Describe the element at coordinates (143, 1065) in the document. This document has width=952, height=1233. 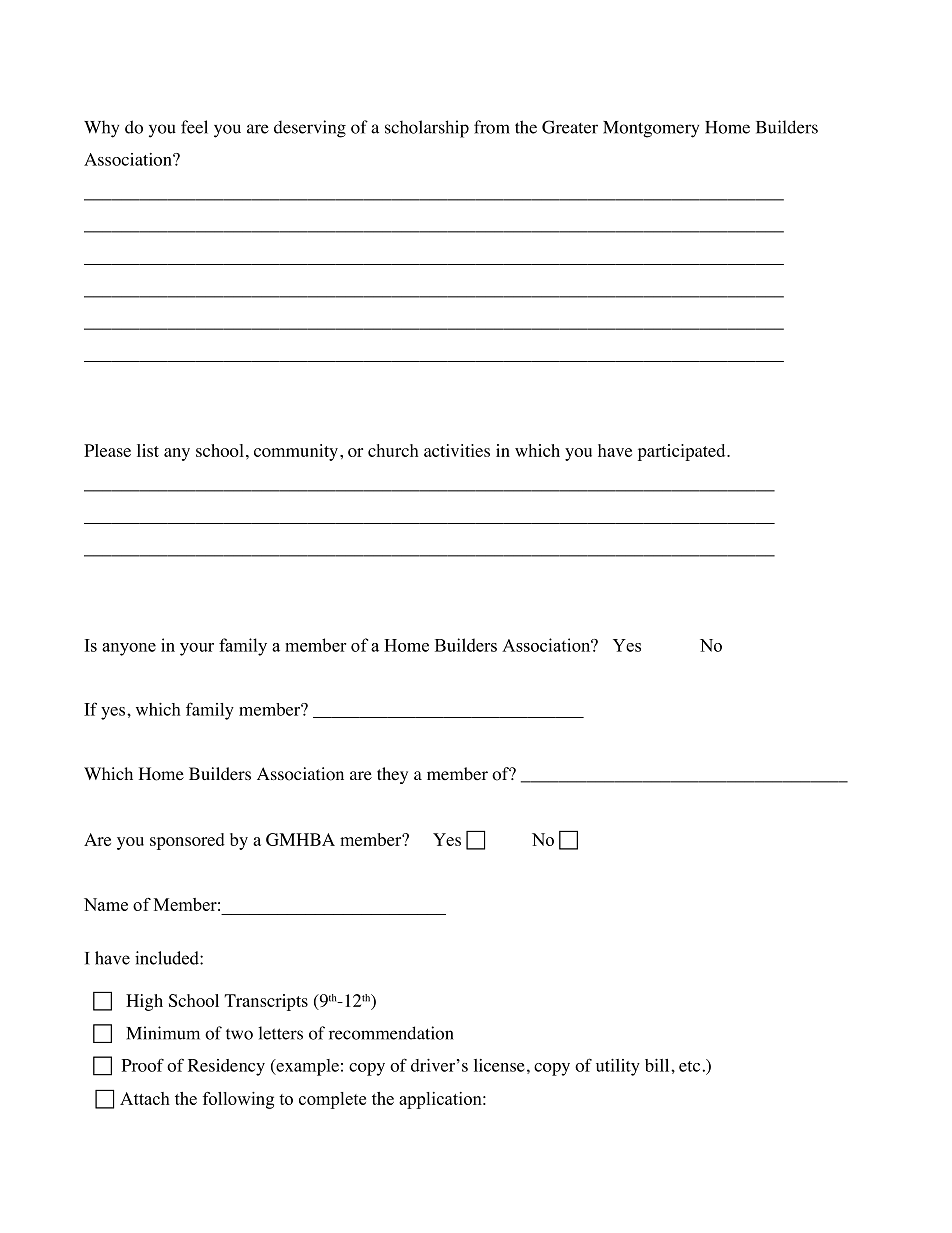
I see `Proof` at that location.
